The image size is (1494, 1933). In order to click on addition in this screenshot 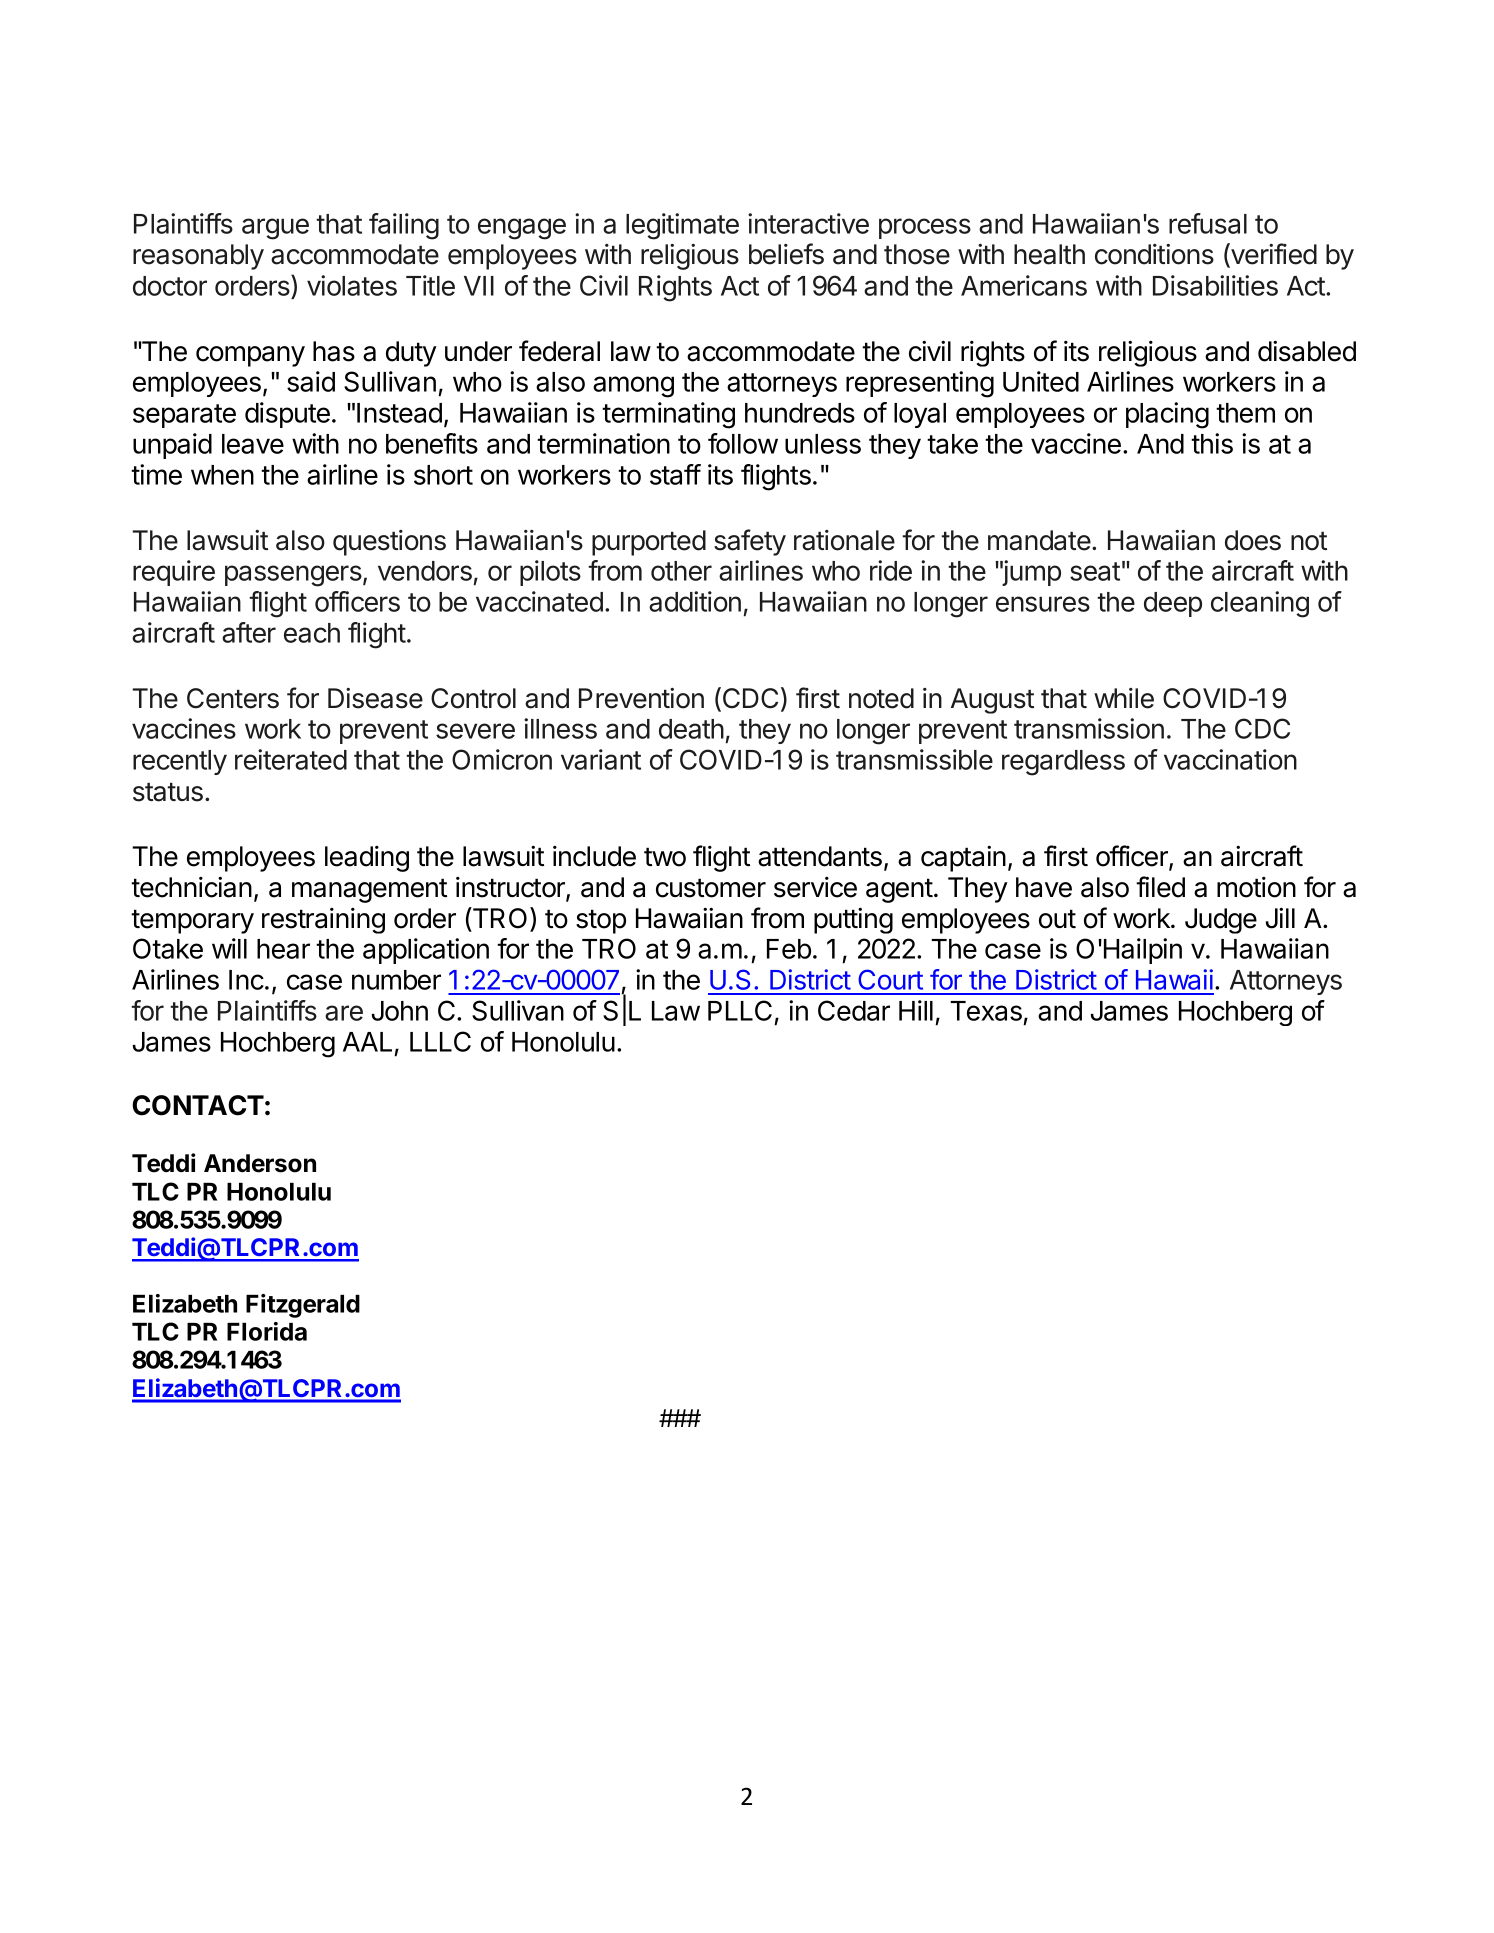, I will do `click(695, 601)`.
